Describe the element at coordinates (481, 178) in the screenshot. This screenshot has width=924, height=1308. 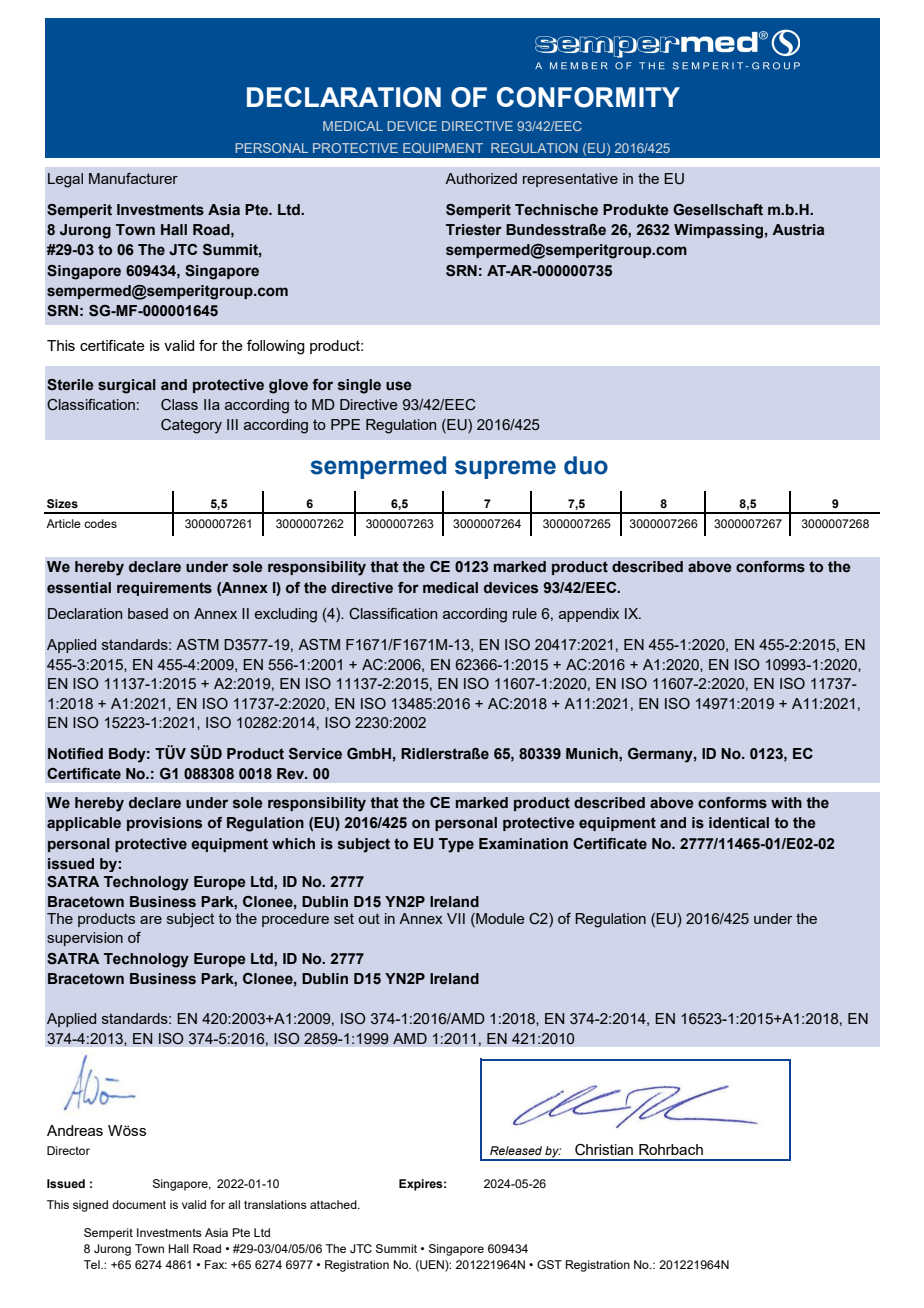
I see `Authorized` at that location.
